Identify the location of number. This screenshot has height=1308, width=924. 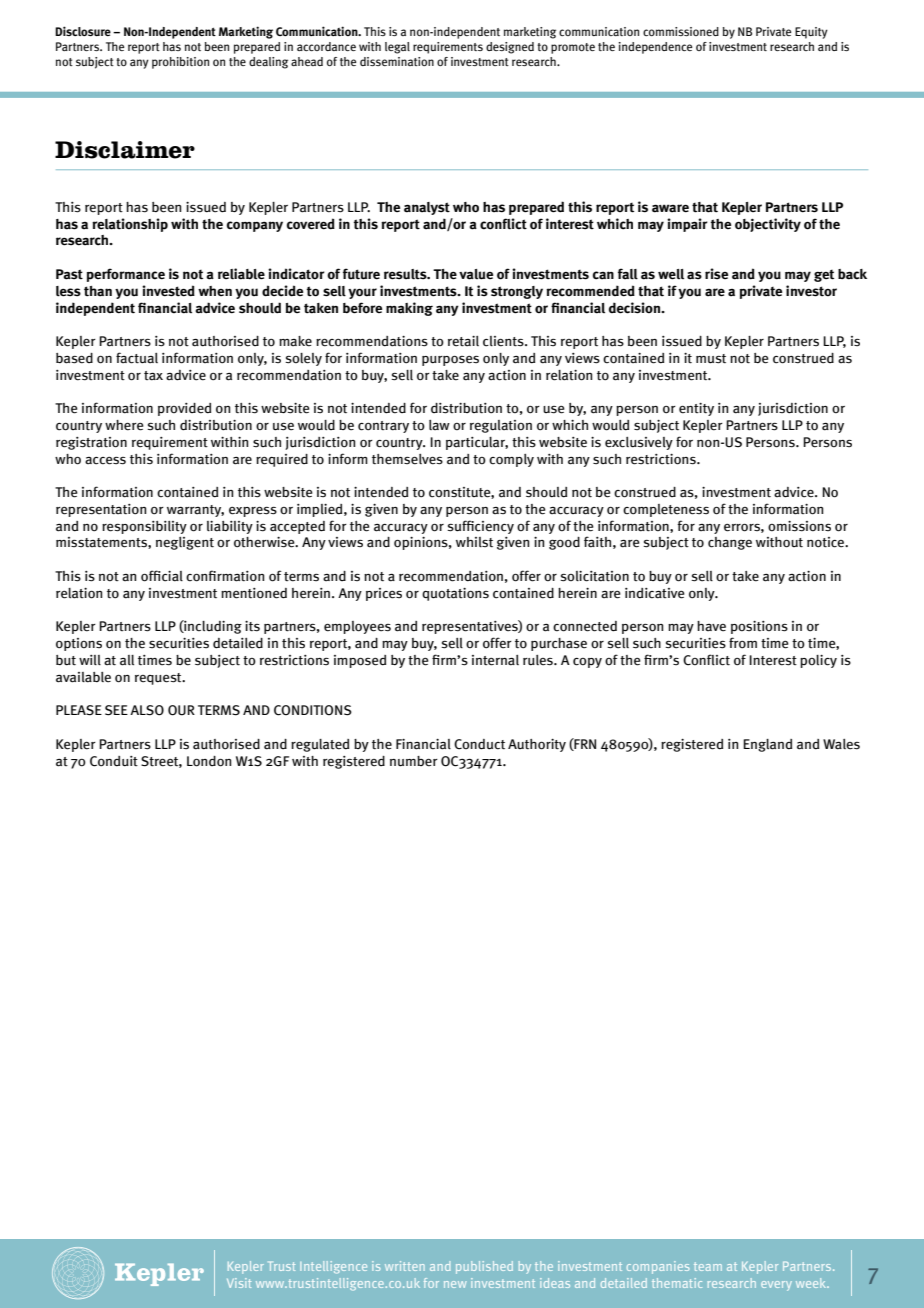
(414, 761).
